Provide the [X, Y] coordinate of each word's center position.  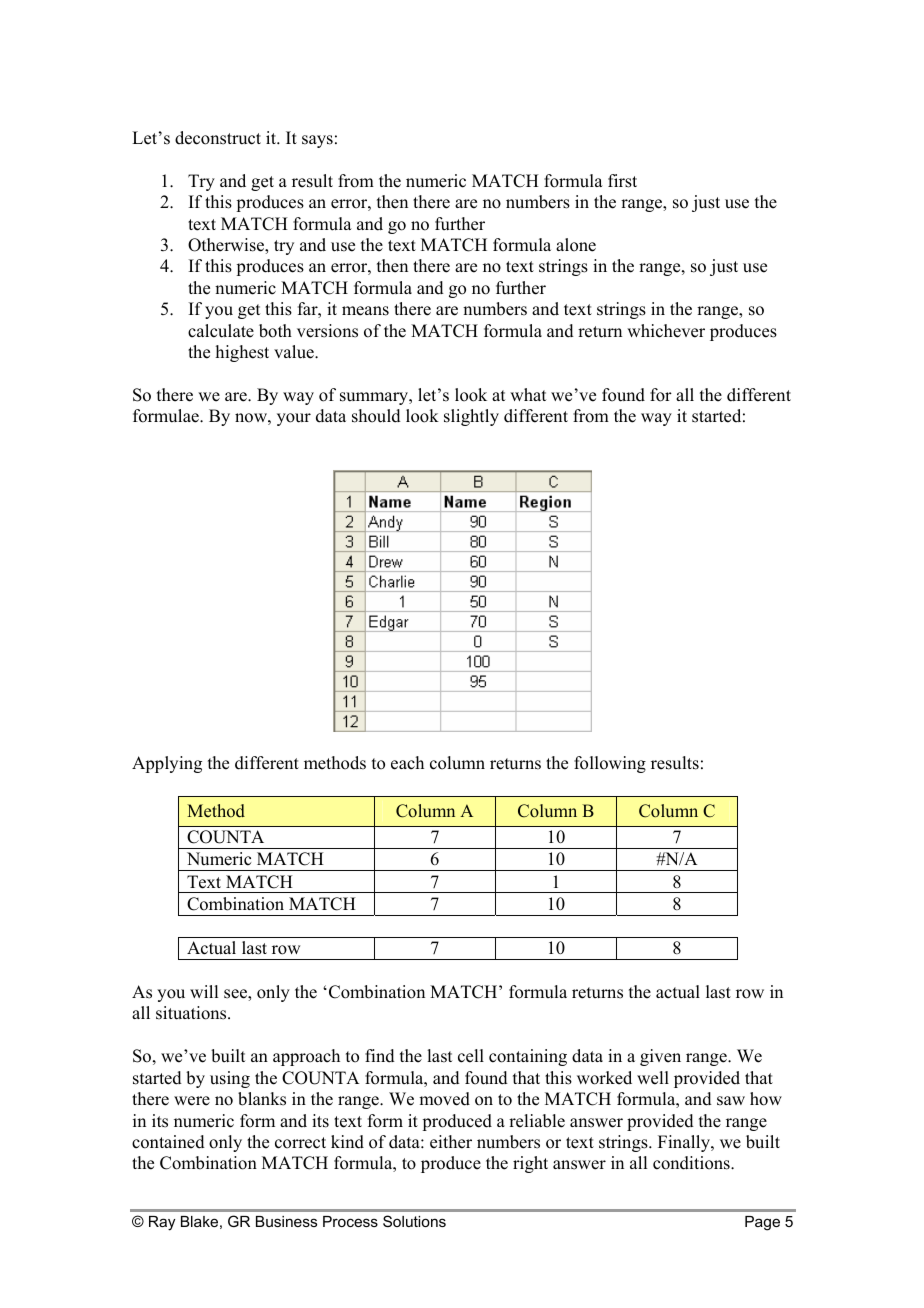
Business [286, 1221]
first [622, 181]
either [451, 1142]
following [610, 764]
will [204, 991]
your [294, 419]
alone [576, 245]
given [660, 1057]
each [407, 763]
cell [471, 1056]
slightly [471, 417]
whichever [666, 331]
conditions [692, 1163]
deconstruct [218, 138]
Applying [167, 764]
